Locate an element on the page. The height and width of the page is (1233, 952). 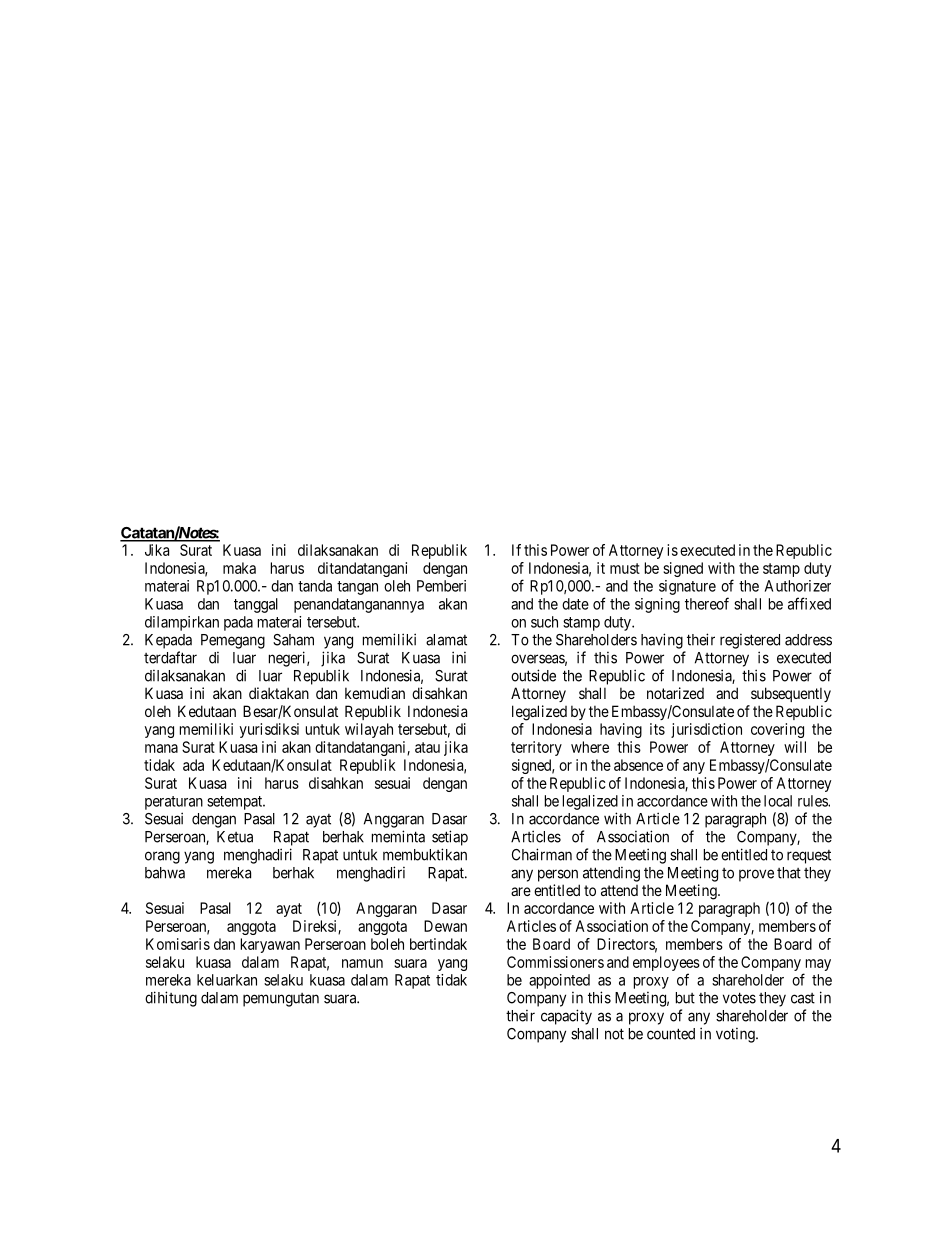
signature is located at coordinates (687, 587).
